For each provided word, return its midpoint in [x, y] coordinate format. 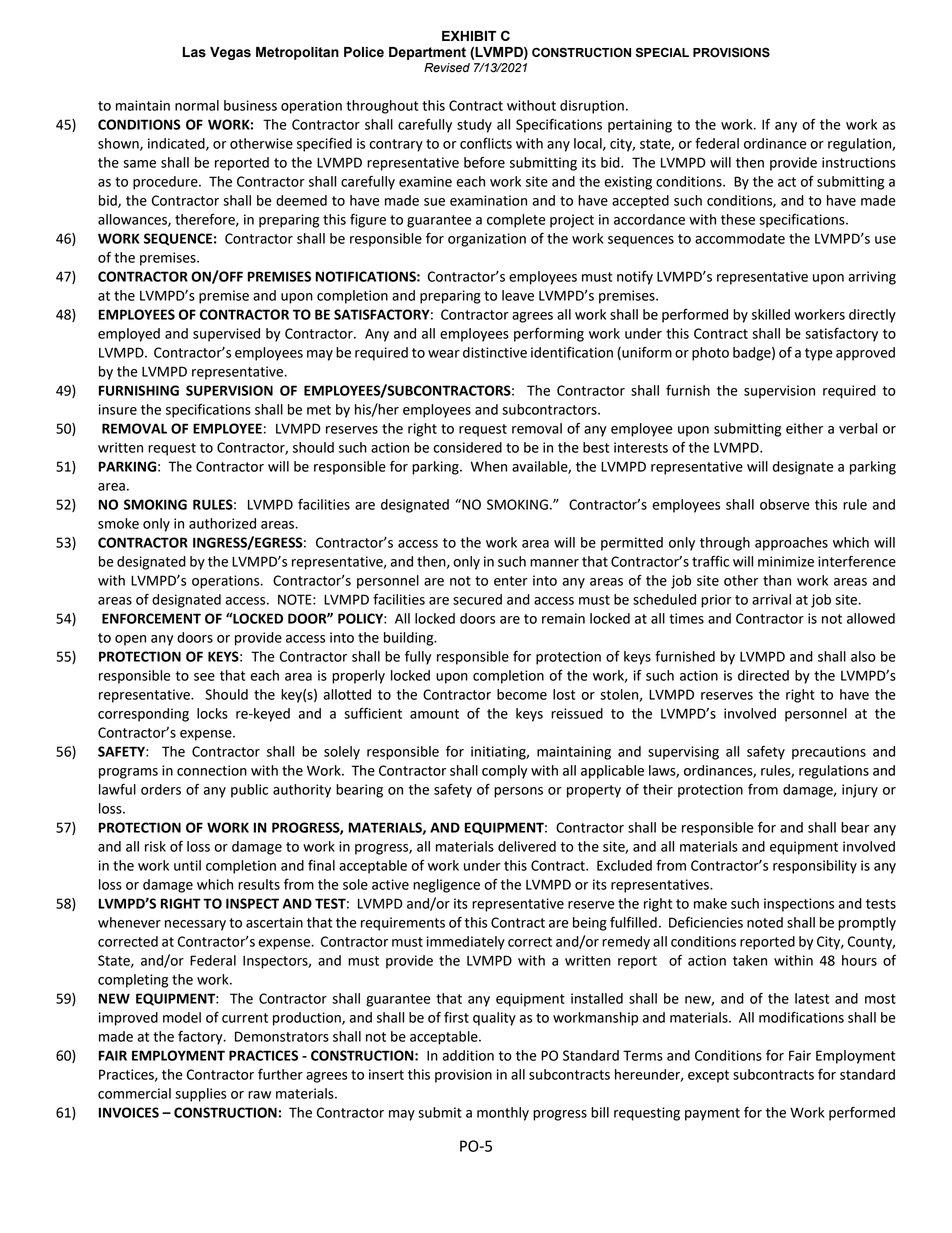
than [777, 580]
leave [518, 295]
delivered [527, 846]
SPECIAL [662, 52]
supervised [226, 335]
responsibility [815, 867]
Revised [447, 68]
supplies [200, 1095]
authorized [222, 523]
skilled [771, 314]
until [187, 865]
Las [194, 52]
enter [511, 581]
